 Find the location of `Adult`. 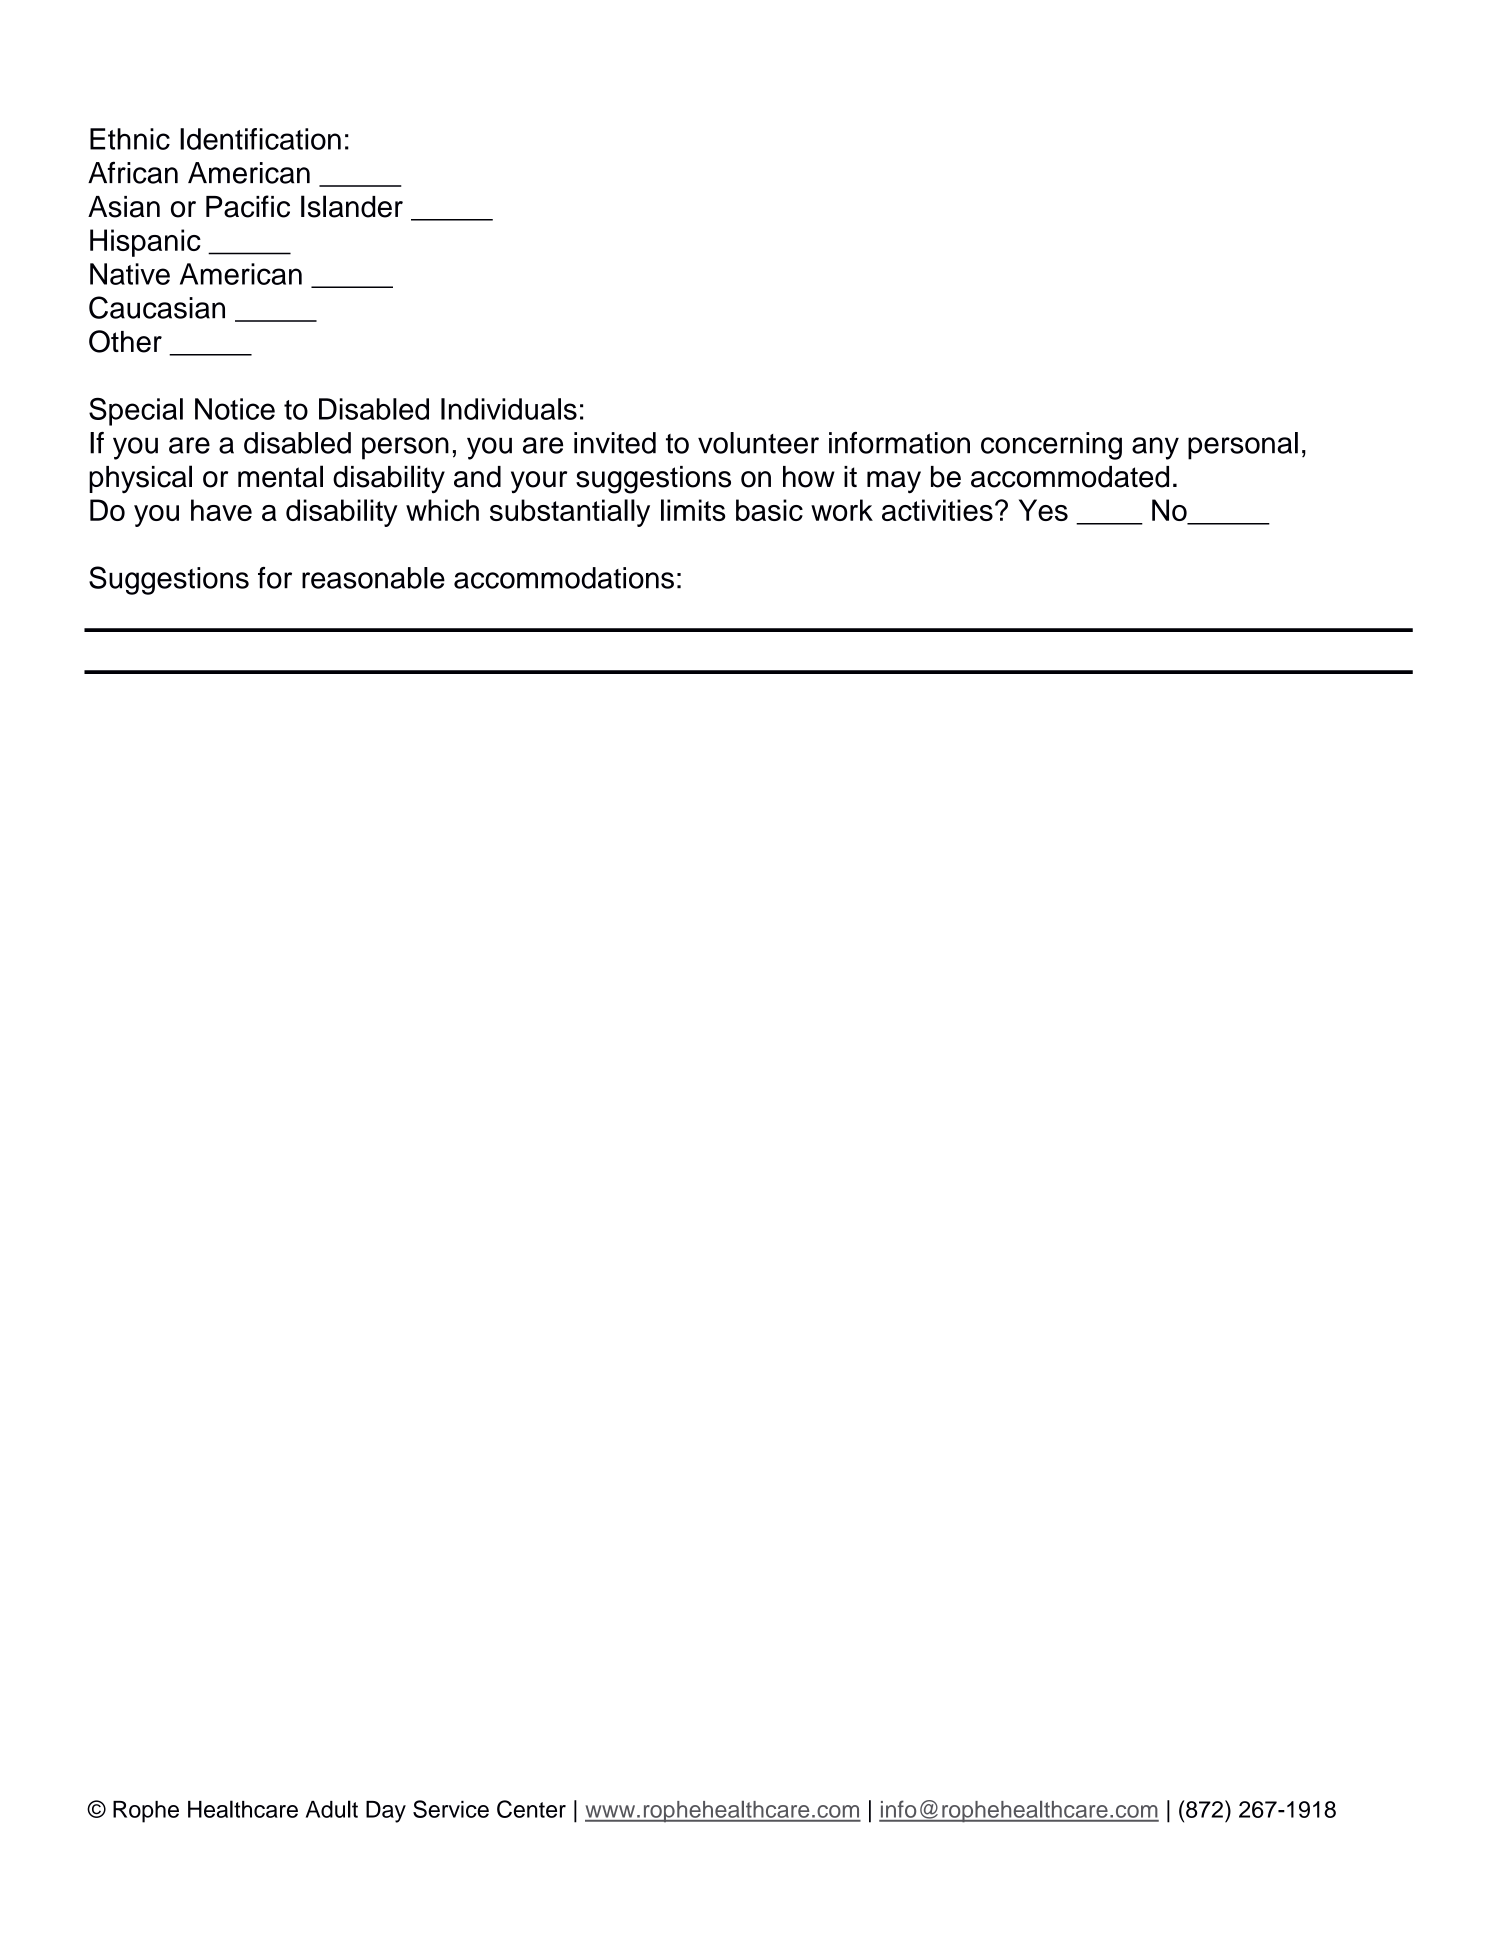

Adult is located at coordinates (332, 1809).
